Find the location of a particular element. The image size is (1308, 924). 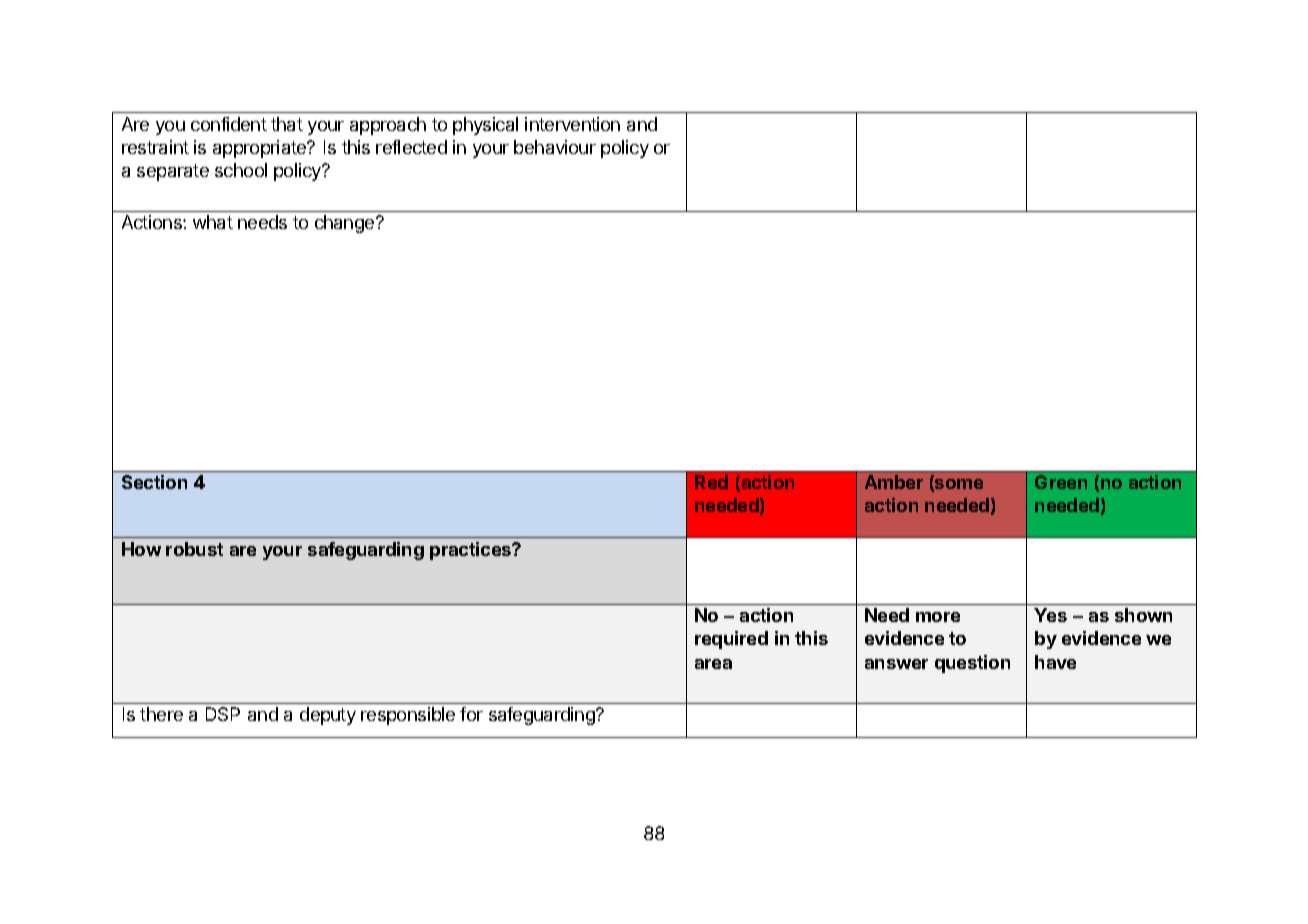

intervention is located at coordinates (572, 124).
